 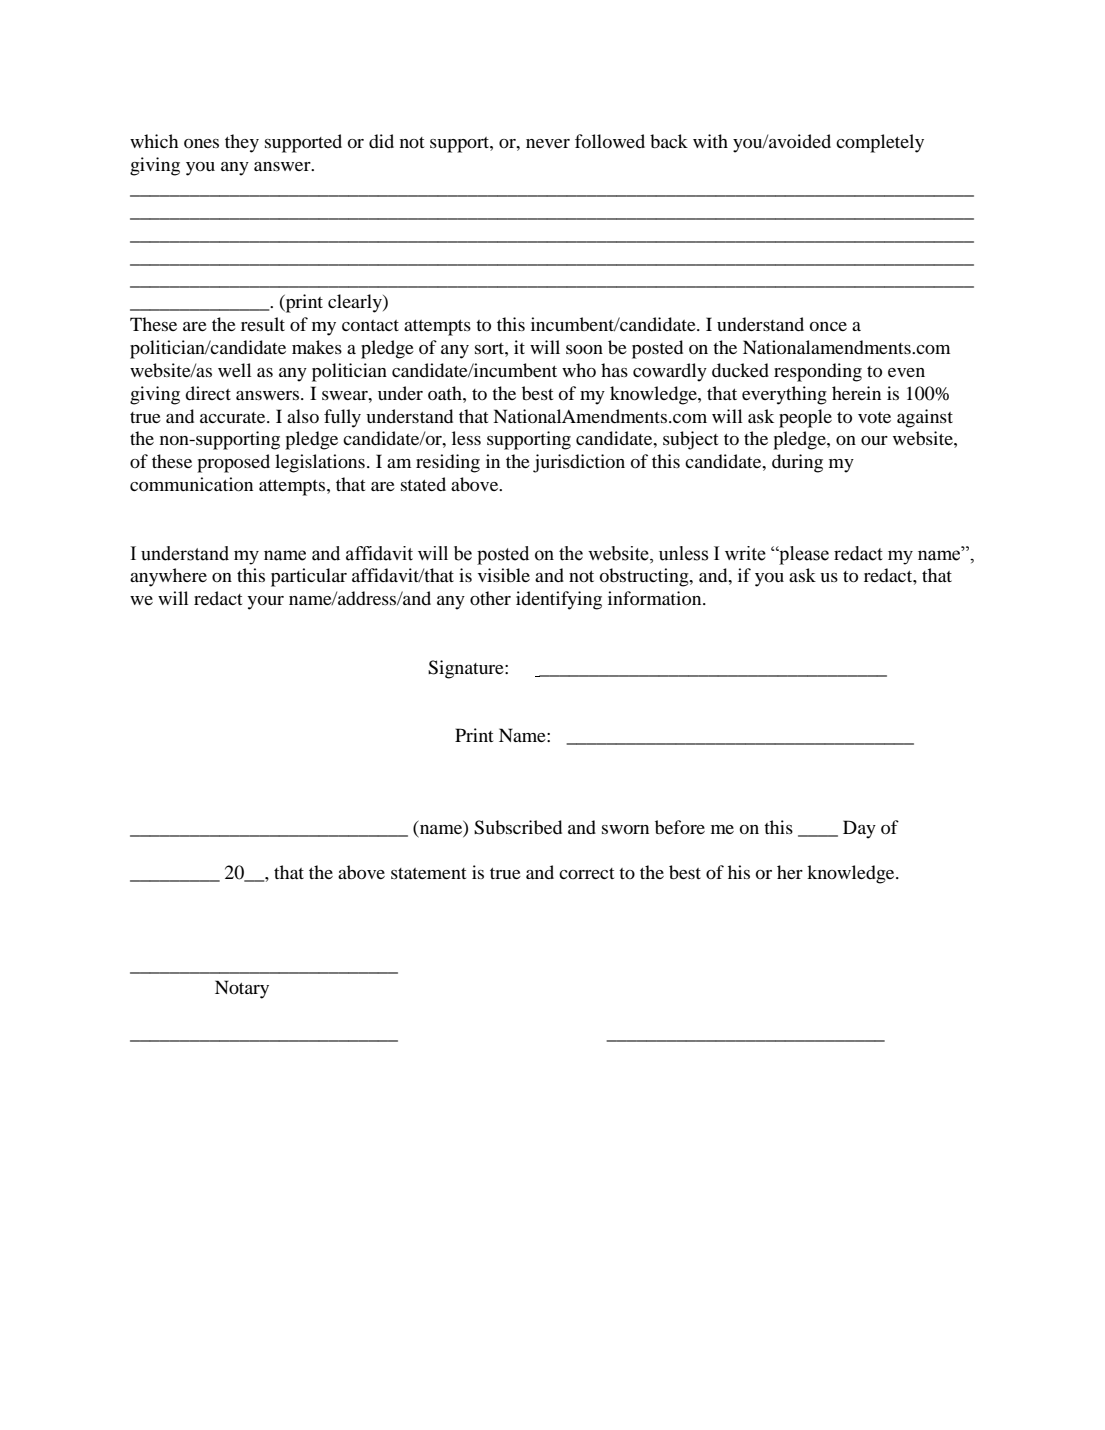 I want to click on visible, so click(x=504, y=575).
